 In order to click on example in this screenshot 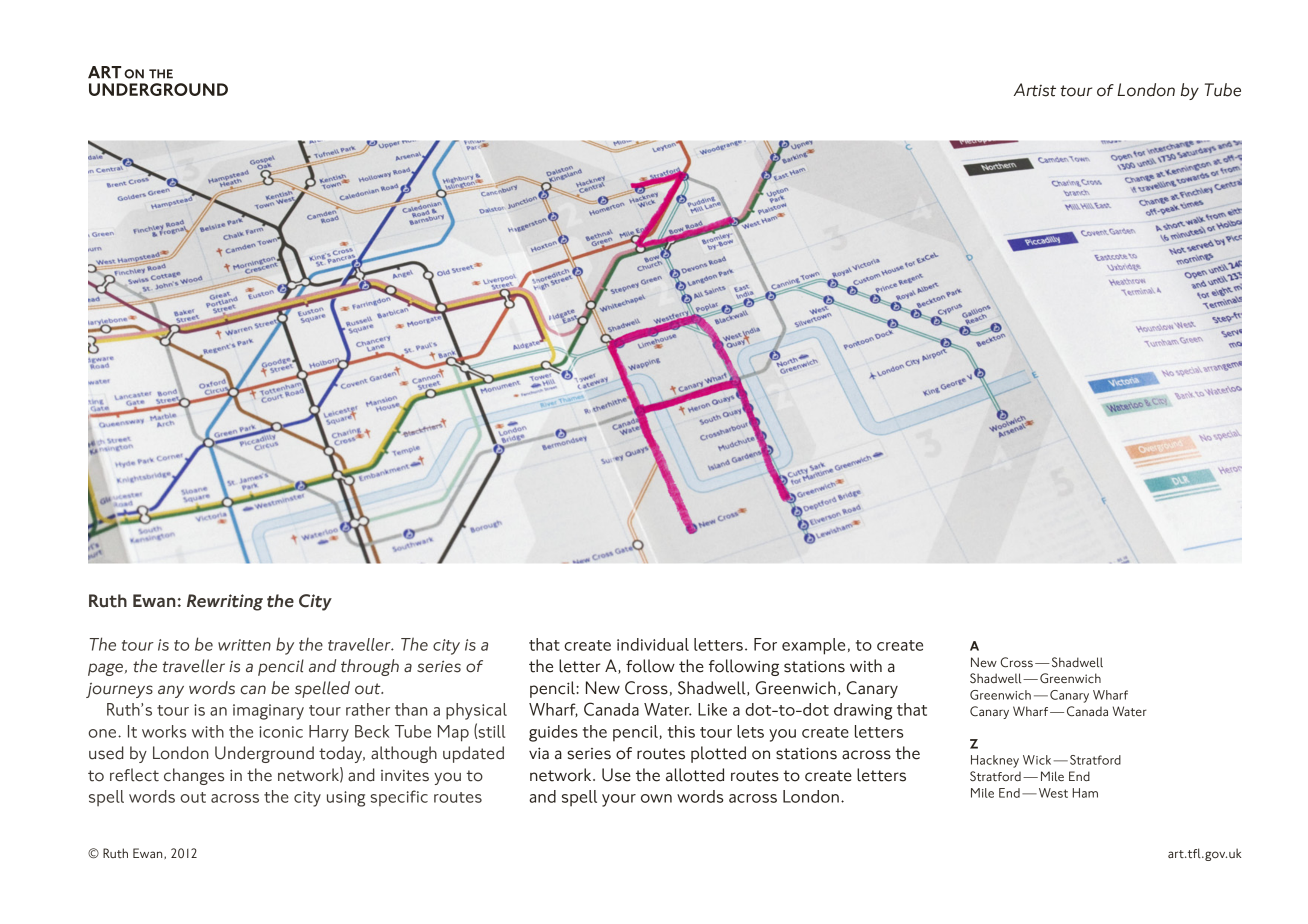, I will do `click(813, 646)`.
